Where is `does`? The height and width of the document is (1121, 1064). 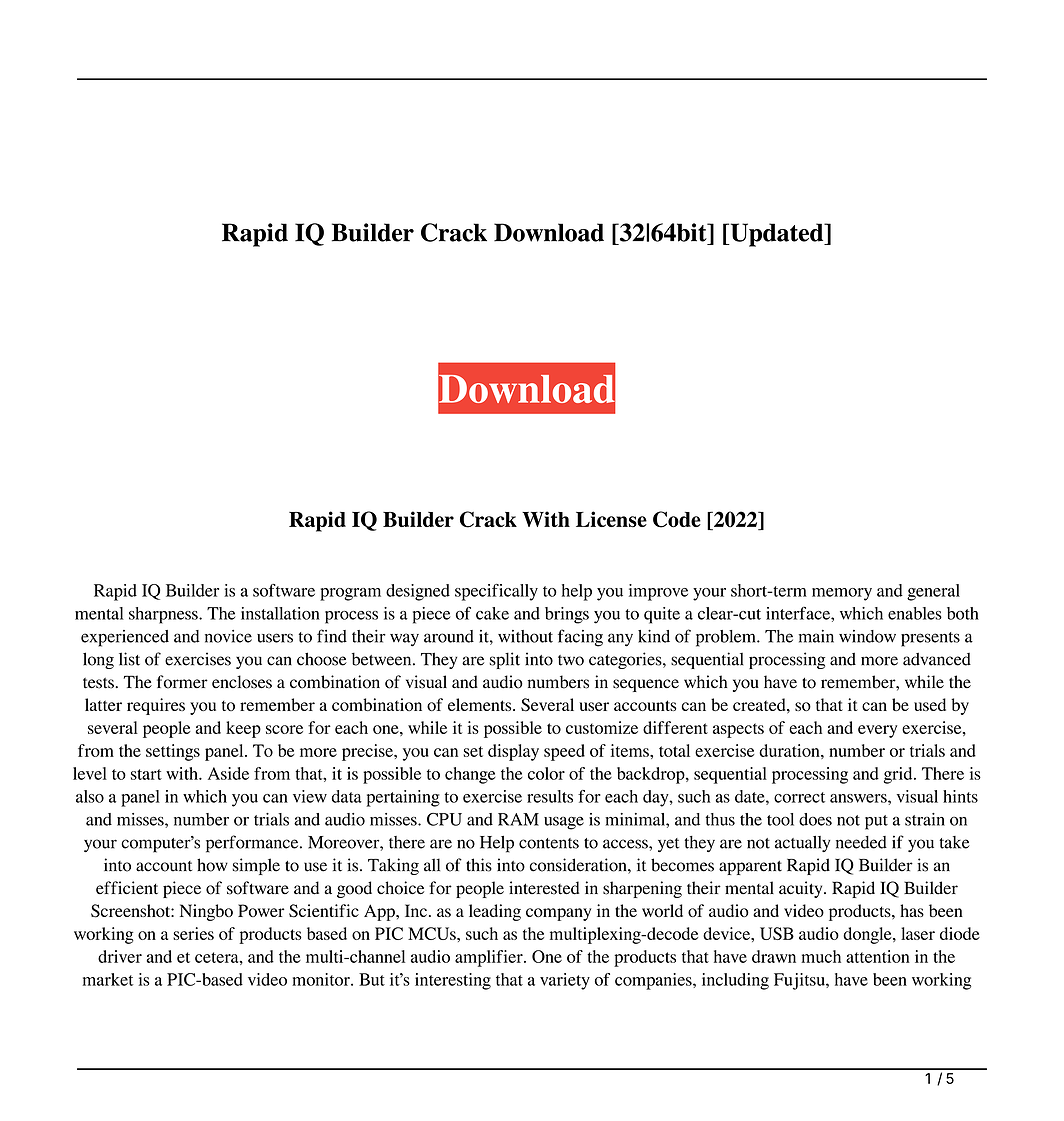
does is located at coordinates (815, 819).
